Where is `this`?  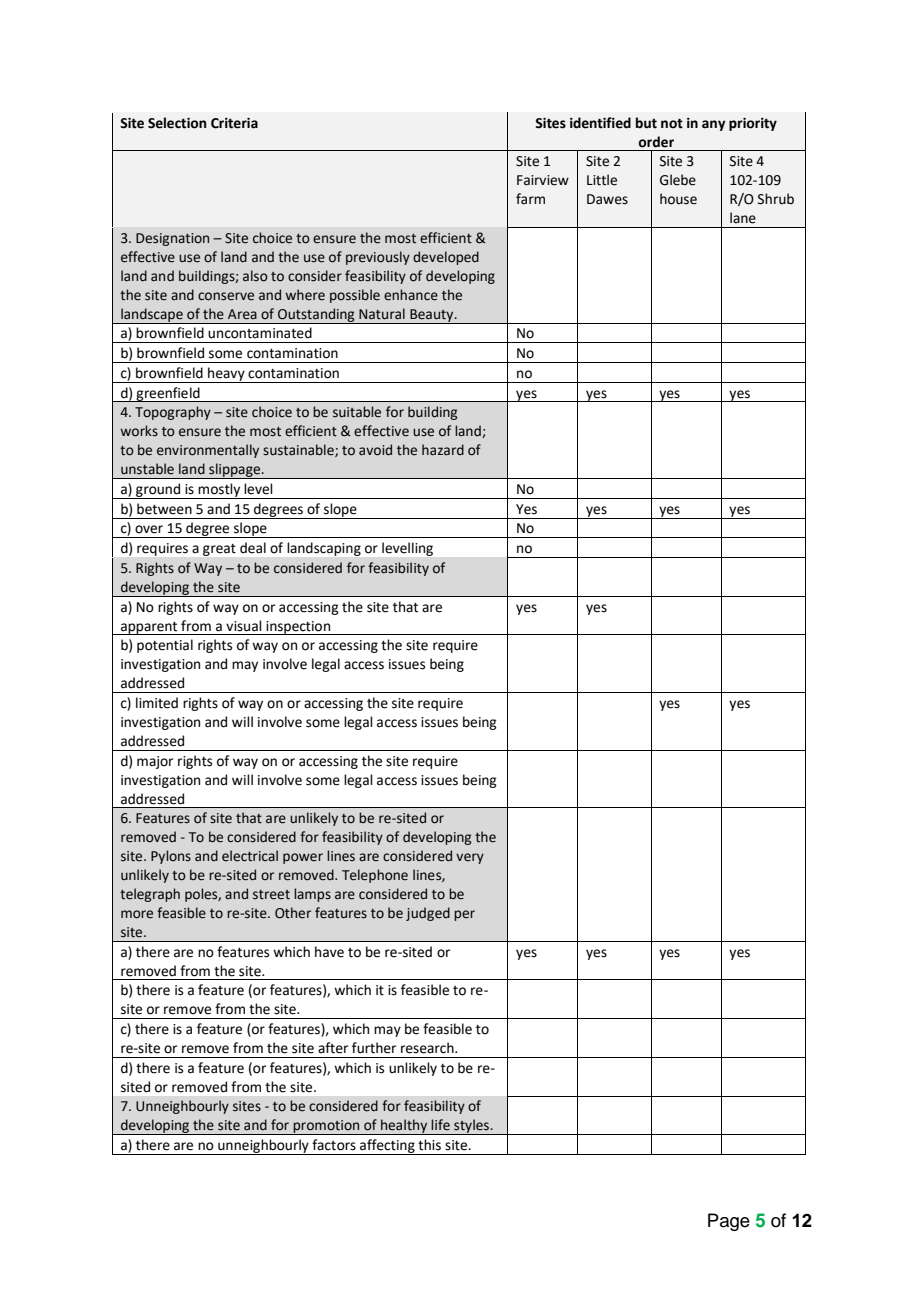 this is located at coordinates (429, 1145).
